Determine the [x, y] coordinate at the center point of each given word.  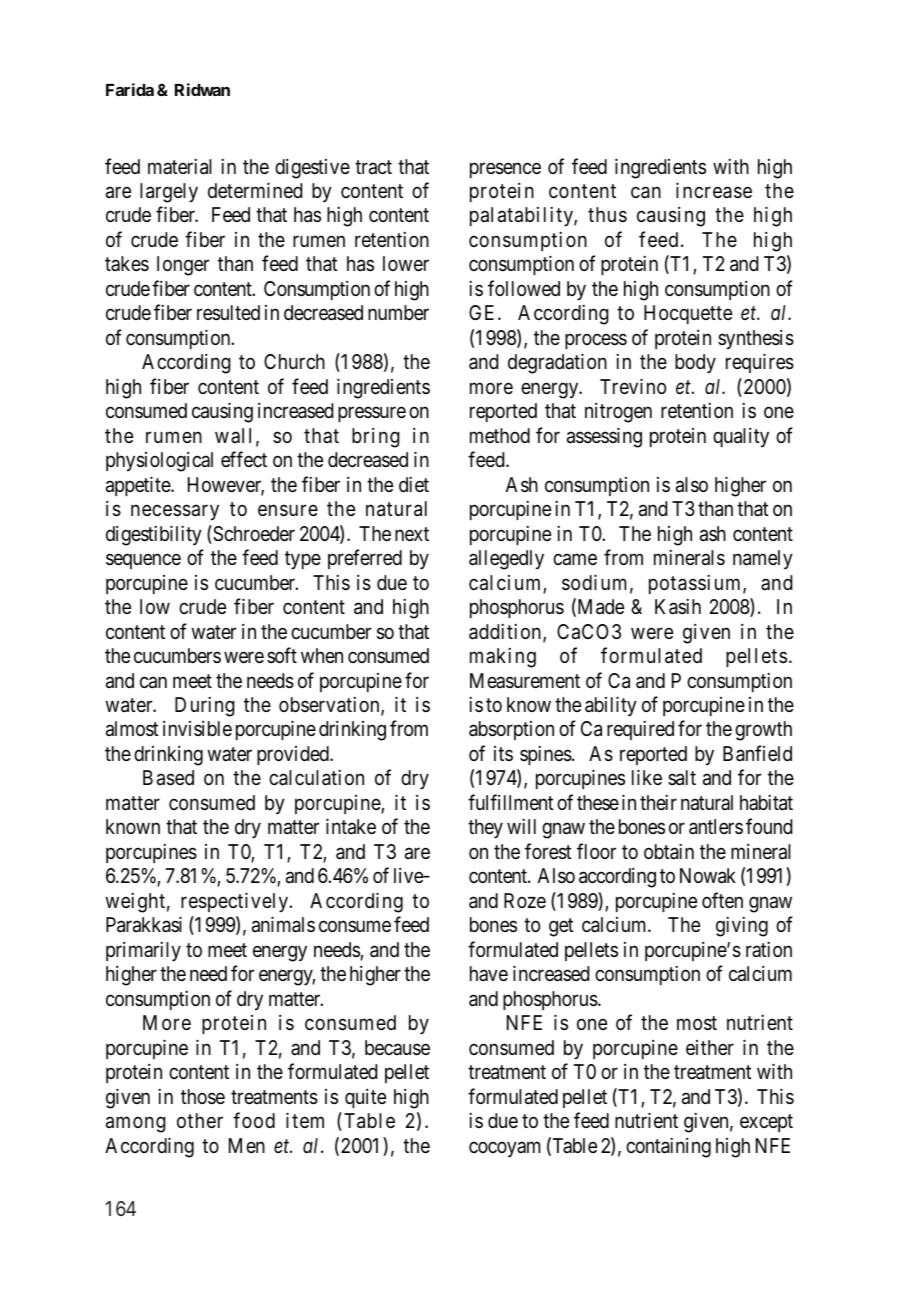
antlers [716, 827]
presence [505, 170]
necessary [175, 513]
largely [169, 193]
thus [607, 215]
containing [668, 1147]
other [200, 1120]
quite [365, 1098]
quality [741, 438]
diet [414, 484]
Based [168, 778]
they [485, 829]
